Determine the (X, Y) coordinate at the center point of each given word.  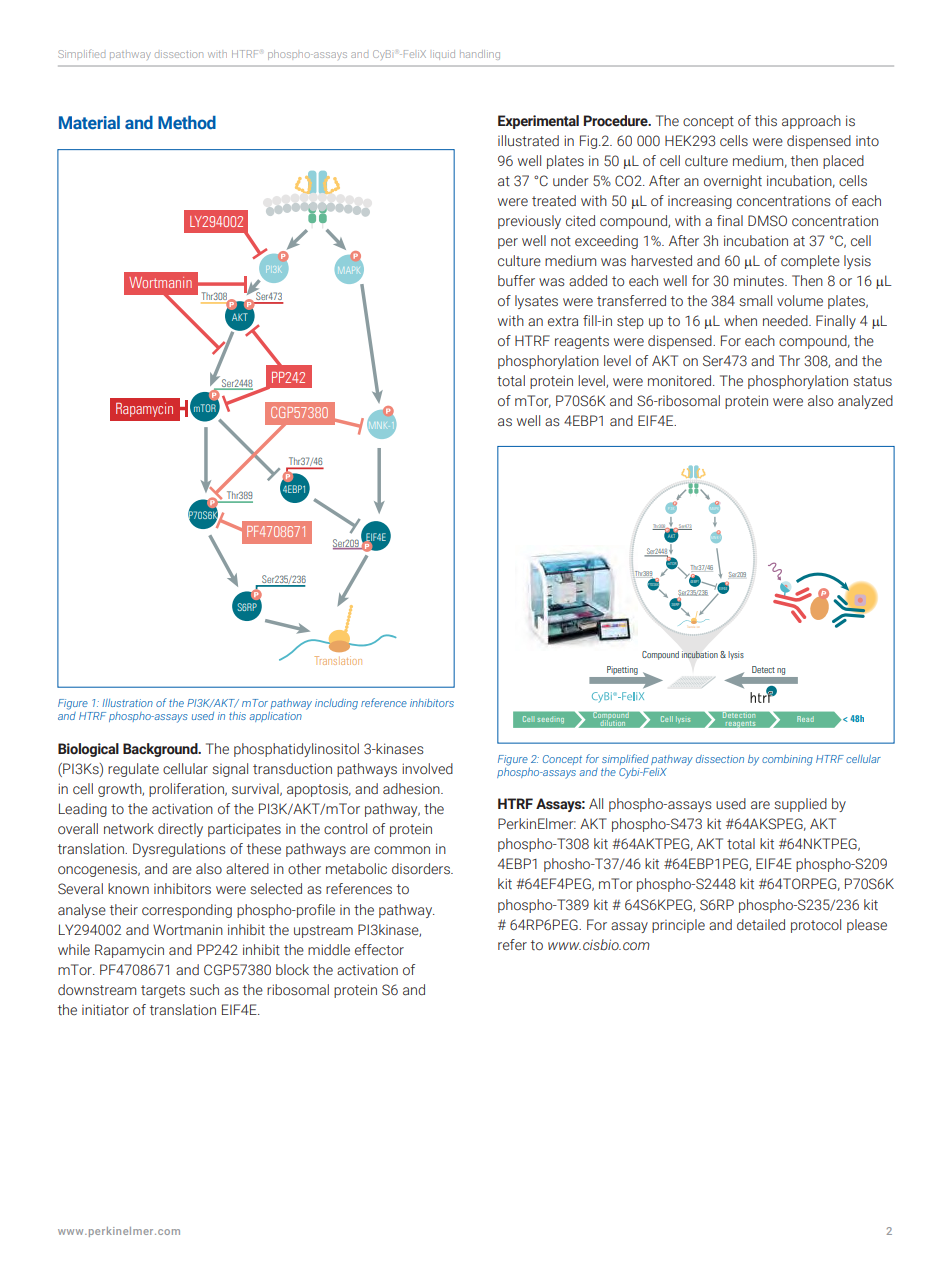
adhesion (412, 789)
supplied (800, 805)
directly (180, 830)
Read (805, 719)
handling (480, 55)
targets (163, 991)
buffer (516, 280)
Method (187, 122)
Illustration (128, 703)
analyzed (865, 402)
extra (563, 321)
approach (811, 122)
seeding (551, 720)
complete (810, 262)
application (275, 717)
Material (89, 123)
